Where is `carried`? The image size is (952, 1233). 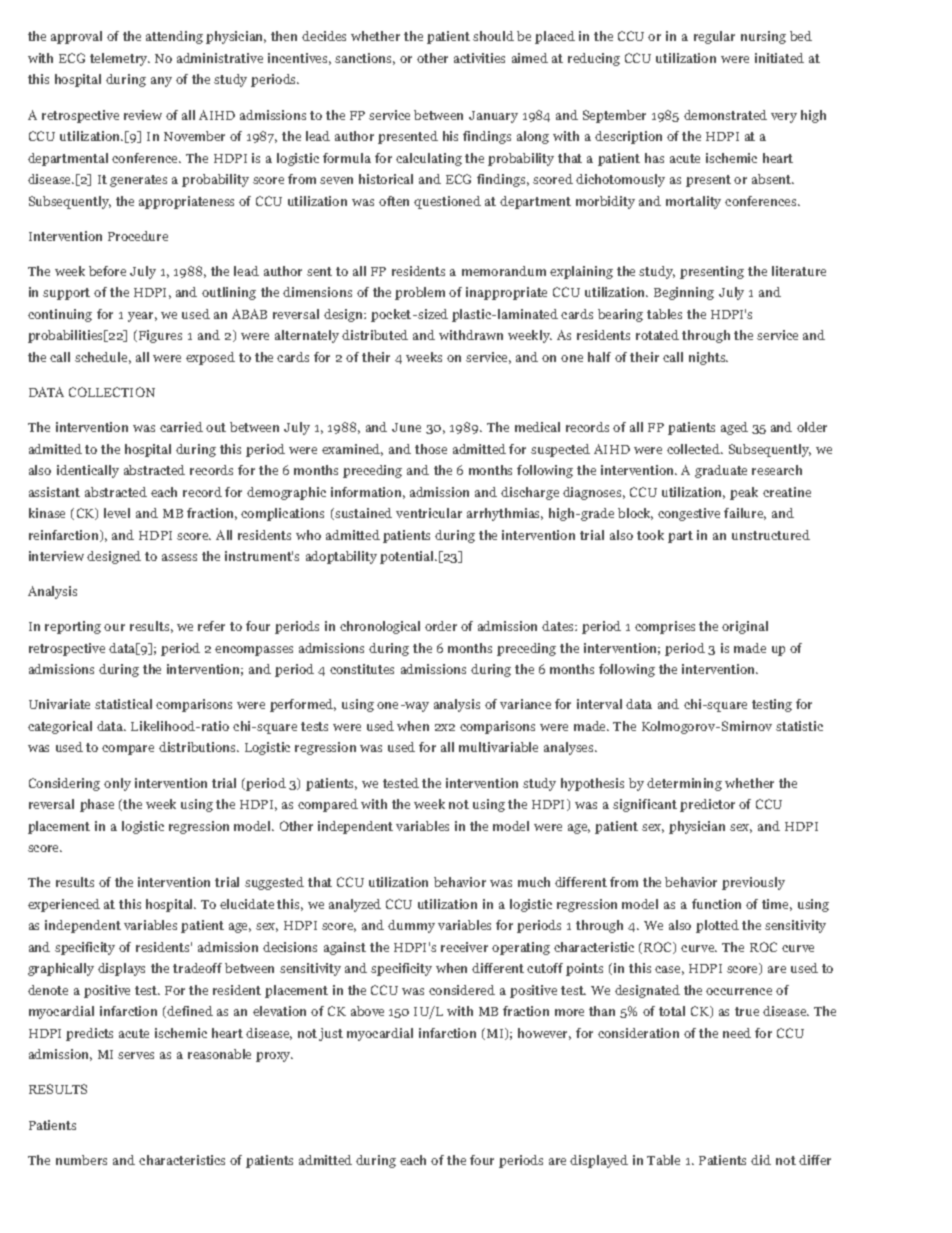 carried is located at coordinates (181, 427).
